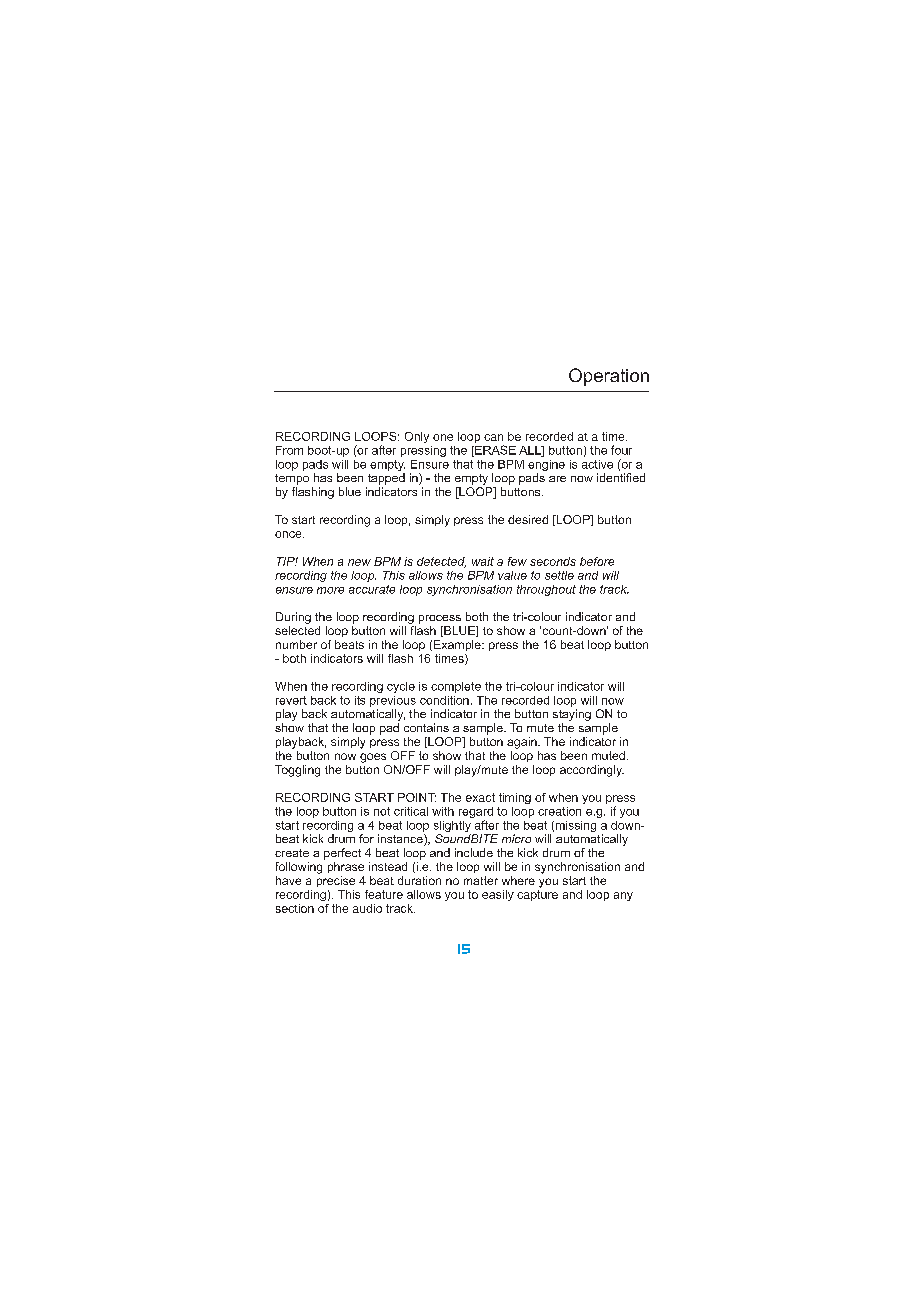 This screenshot has width=924, height=1308. What do you see at coordinates (296, 644) in the screenshot?
I see `number` at bounding box center [296, 644].
